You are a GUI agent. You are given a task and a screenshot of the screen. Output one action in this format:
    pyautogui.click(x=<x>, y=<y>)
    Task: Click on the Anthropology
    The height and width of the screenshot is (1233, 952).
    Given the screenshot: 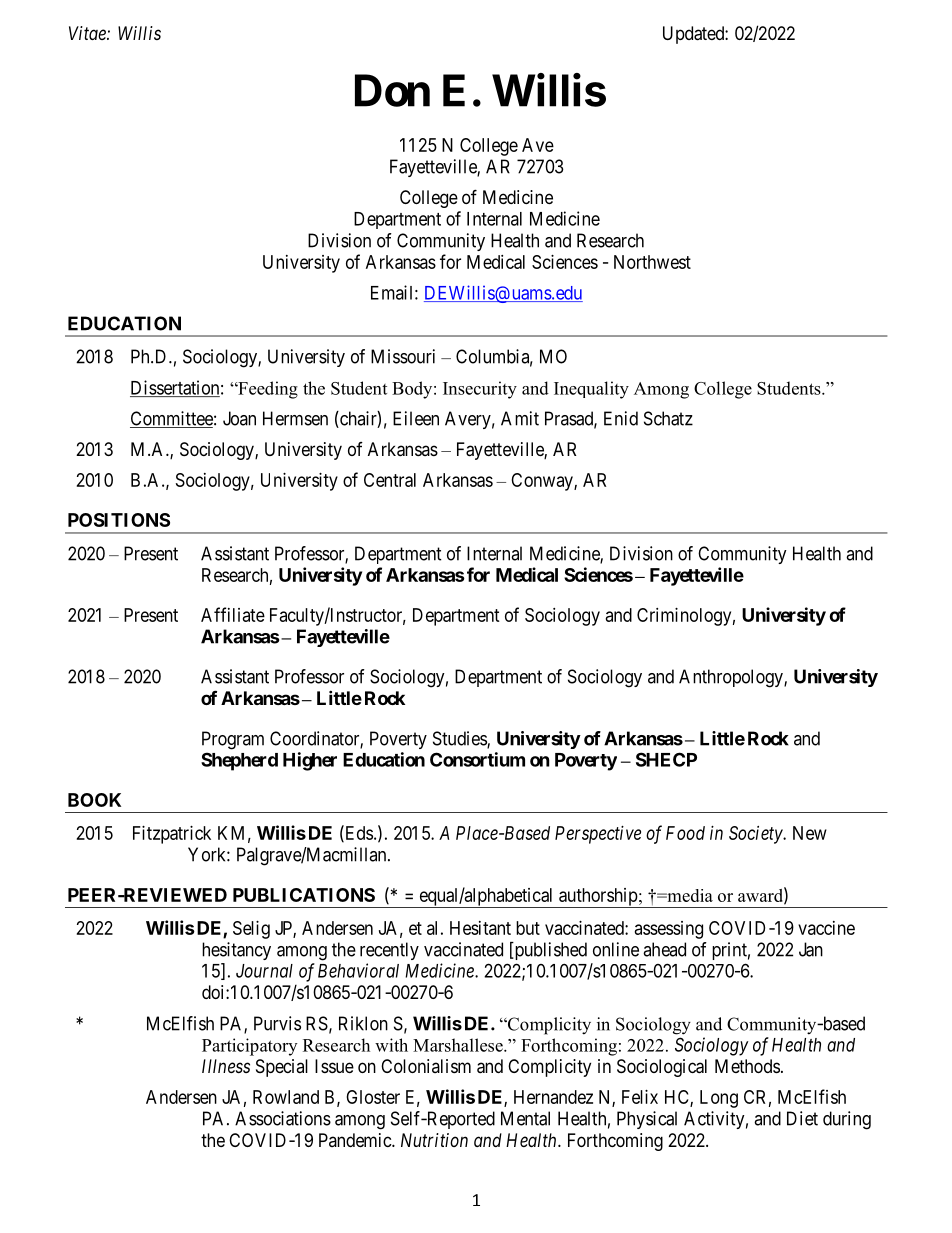 What is the action you would take?
    pyautogui.click(x=732, y=678)
